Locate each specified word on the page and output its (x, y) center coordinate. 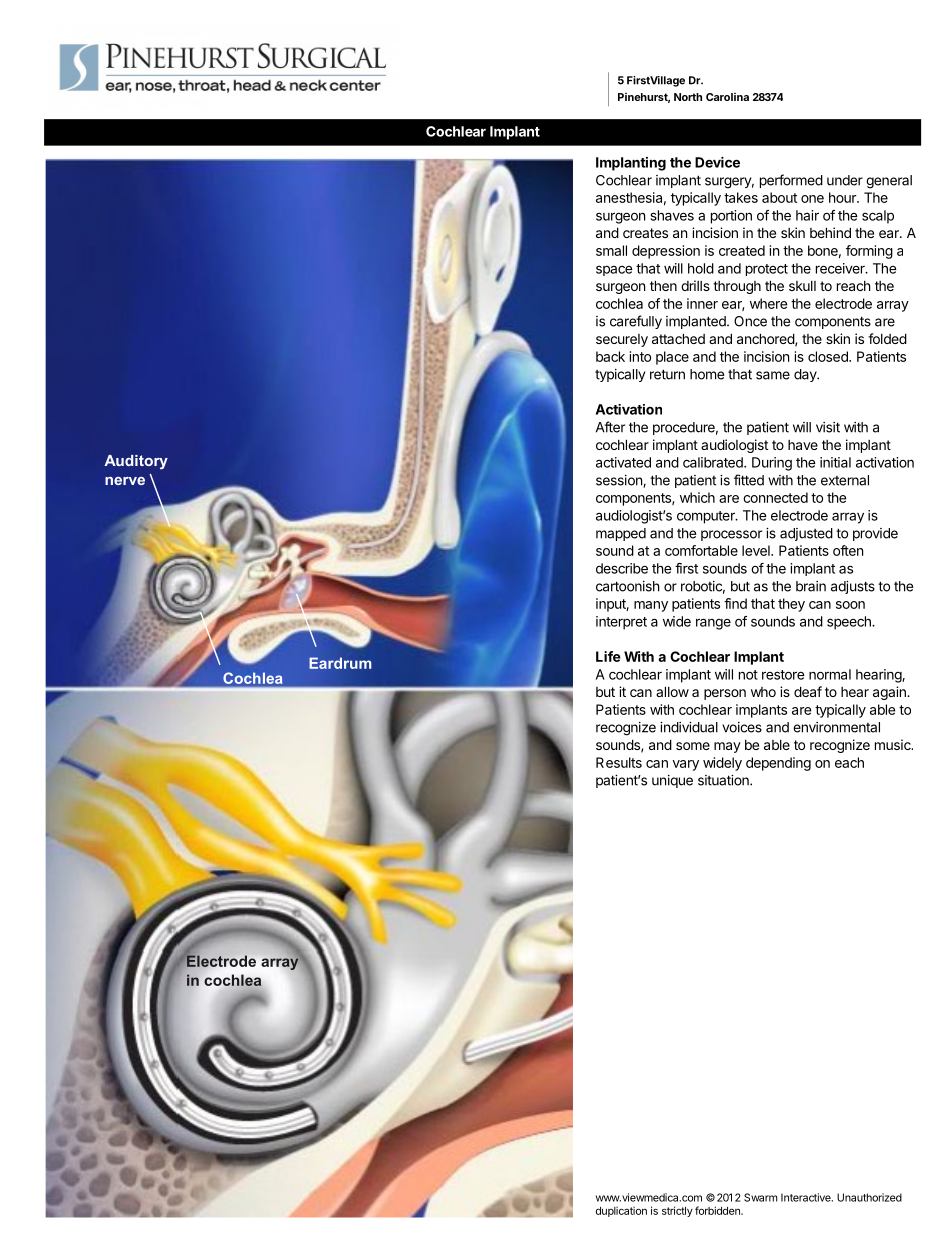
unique (672, 781)
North (688, 97)
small (611, 250)
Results (619, 762)
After (610, 427)
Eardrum (340, 663)
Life (608, 656)
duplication (621, 1211)
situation (724, 780)
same (773, 375)
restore (783, 675)
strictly (677, 1211)
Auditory (136, 462)
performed (791, 181)
